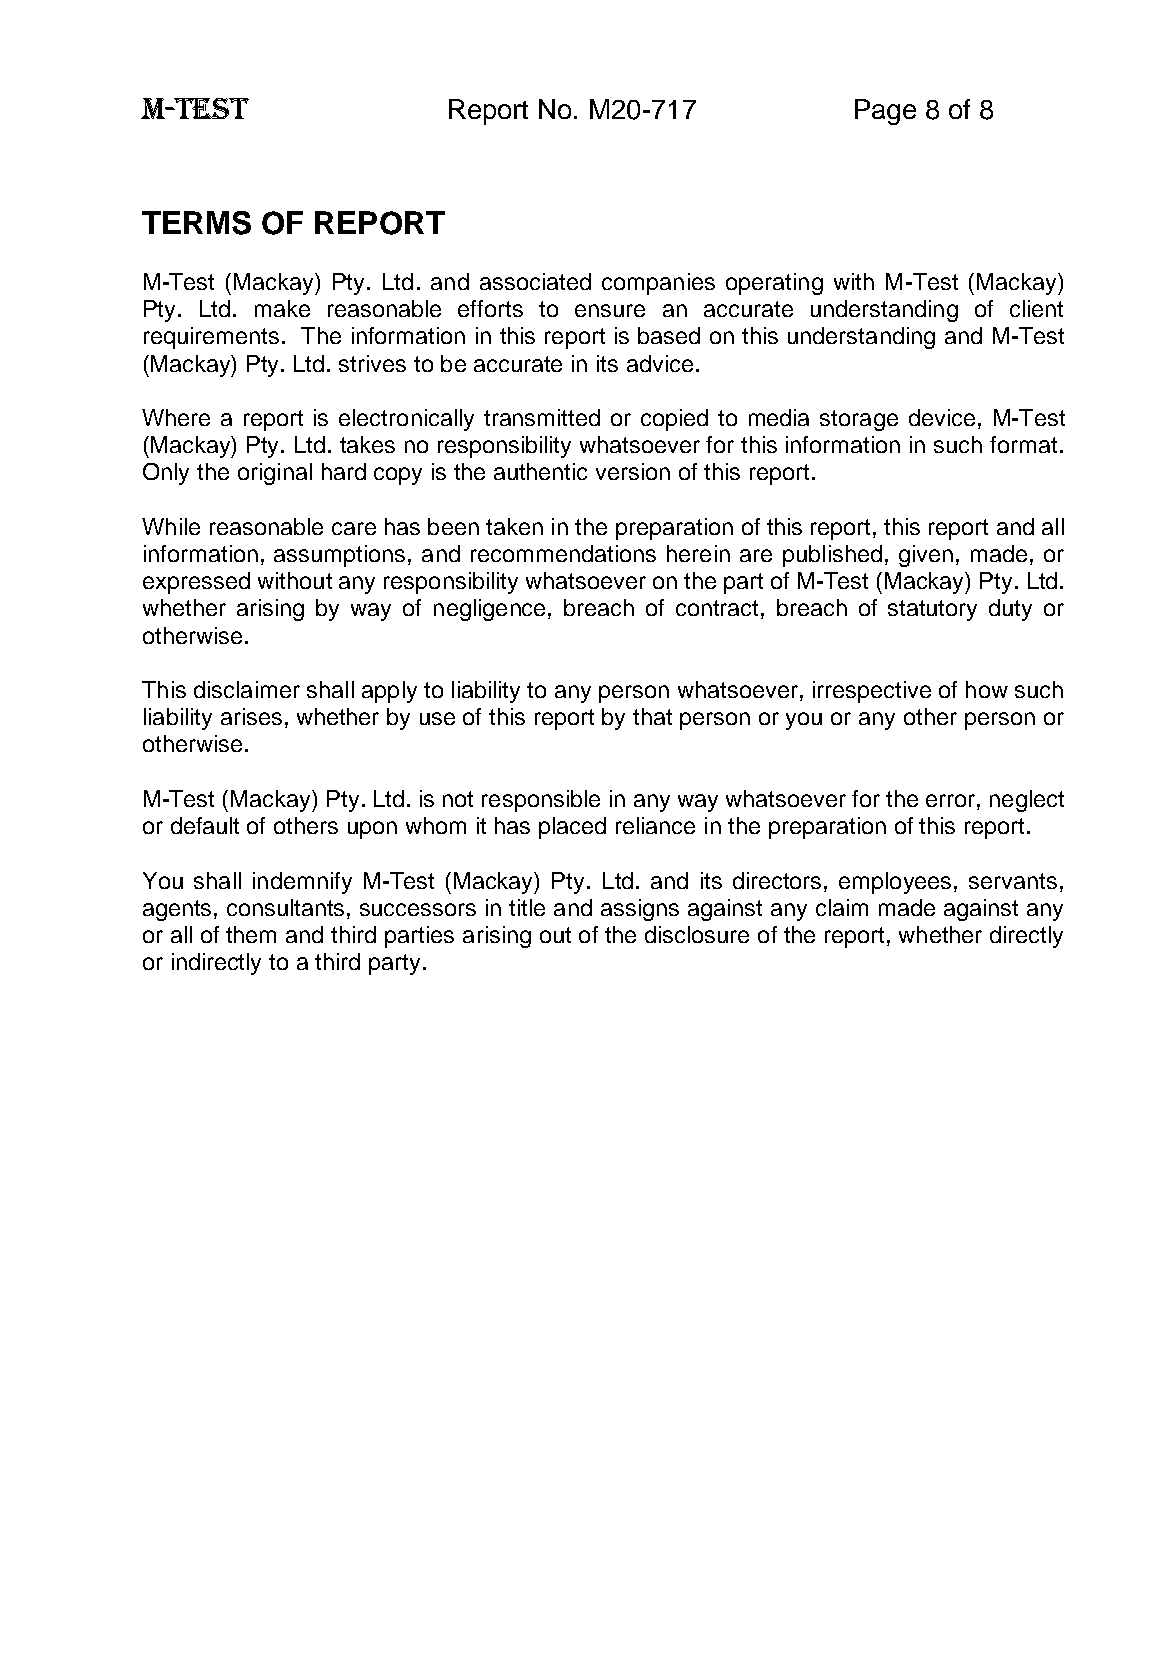  Describe the element at coordinates (932, 610) in the screenshot. I see `statutory` at that location.
